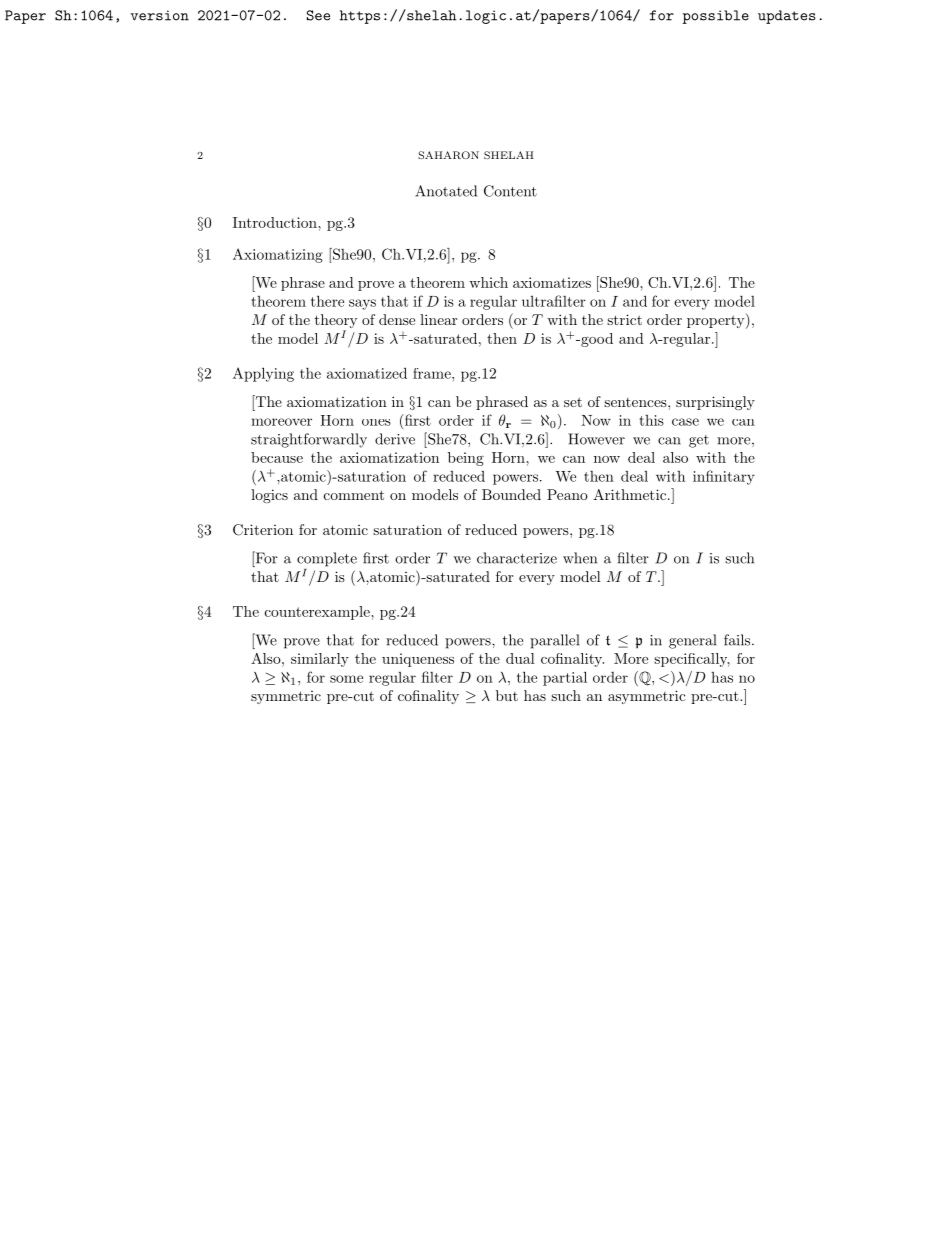 The height and width of the screenshot is (1233, 952). I want to click on but, so click(507, 695).
